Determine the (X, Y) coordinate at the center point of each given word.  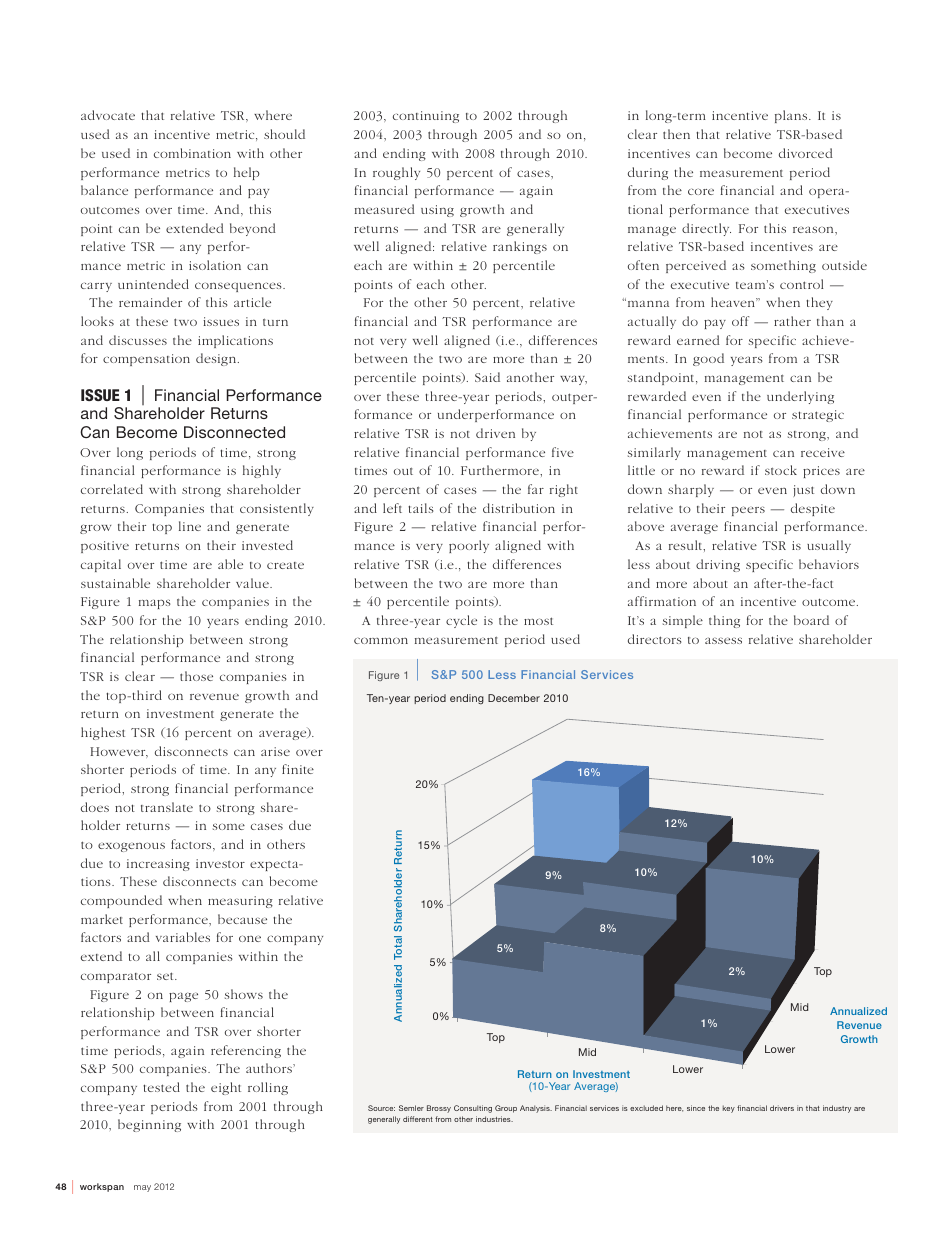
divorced (806, 153)
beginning (149, 1125)
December (514, 698)
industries (494, 1119)
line (190, 526)
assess (723, 640)
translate (167, 807)
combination (192, 153)
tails (421, 508)
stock (781, 470)
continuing (426, 117)
